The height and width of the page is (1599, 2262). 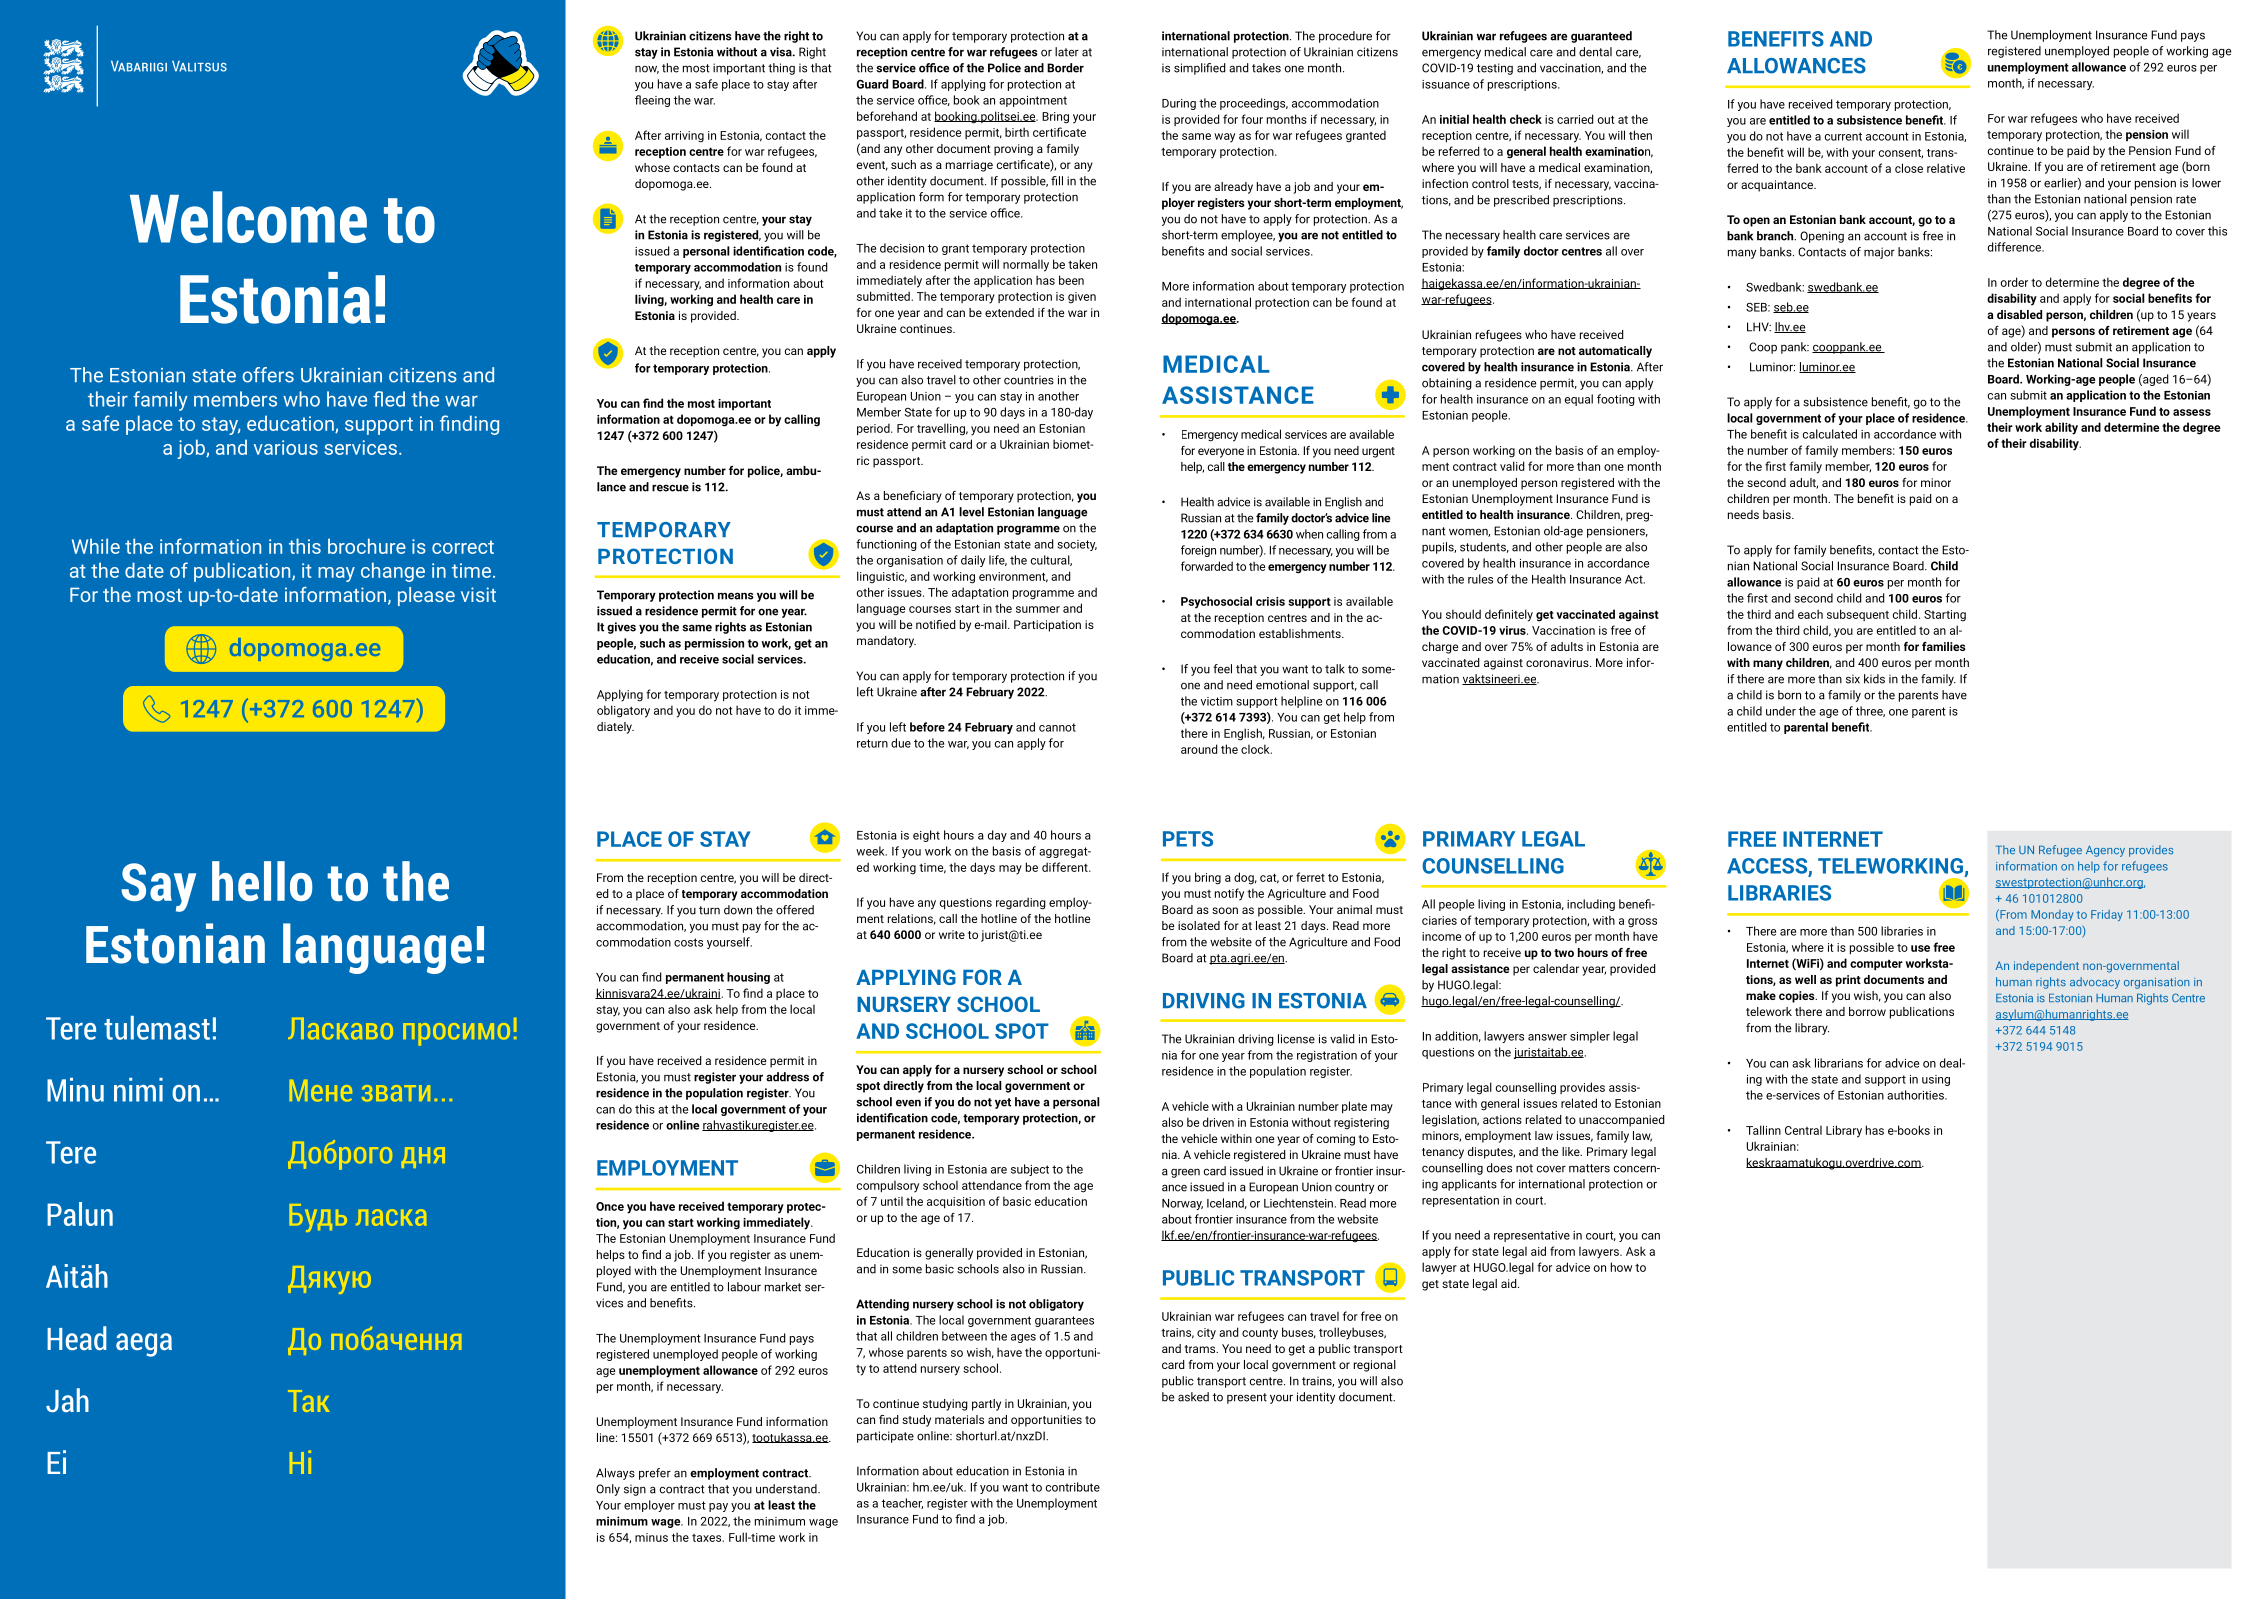 What do you see at coordinates (1843, 136) in the page?
I see `current` at bounding box center [1843, 136].
